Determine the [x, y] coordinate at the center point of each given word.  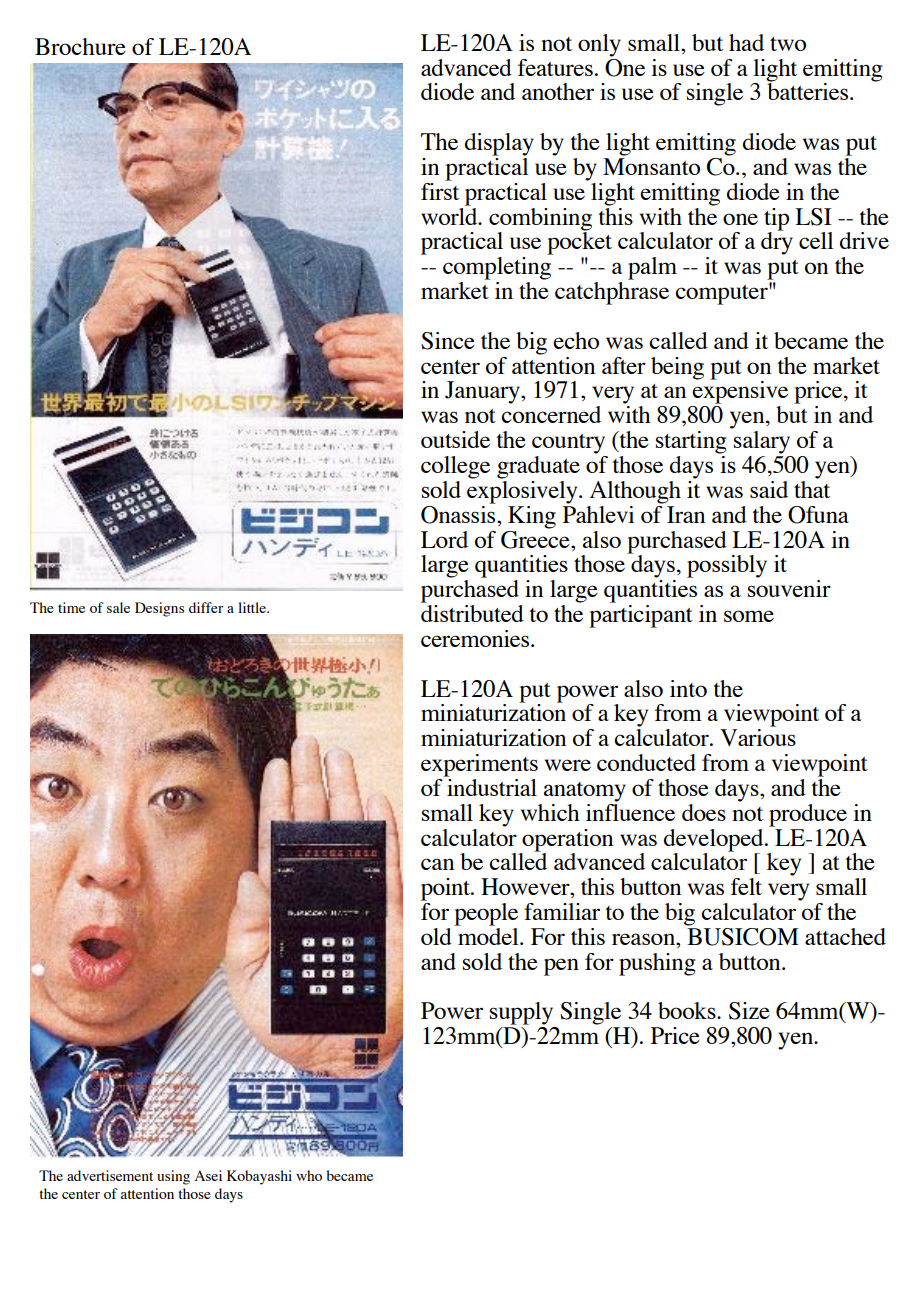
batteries [809, 90]
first [440, 190]
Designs [159, 609]
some [749, 616]
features [555, 67]
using [173, 1177]
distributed [472, 613]
